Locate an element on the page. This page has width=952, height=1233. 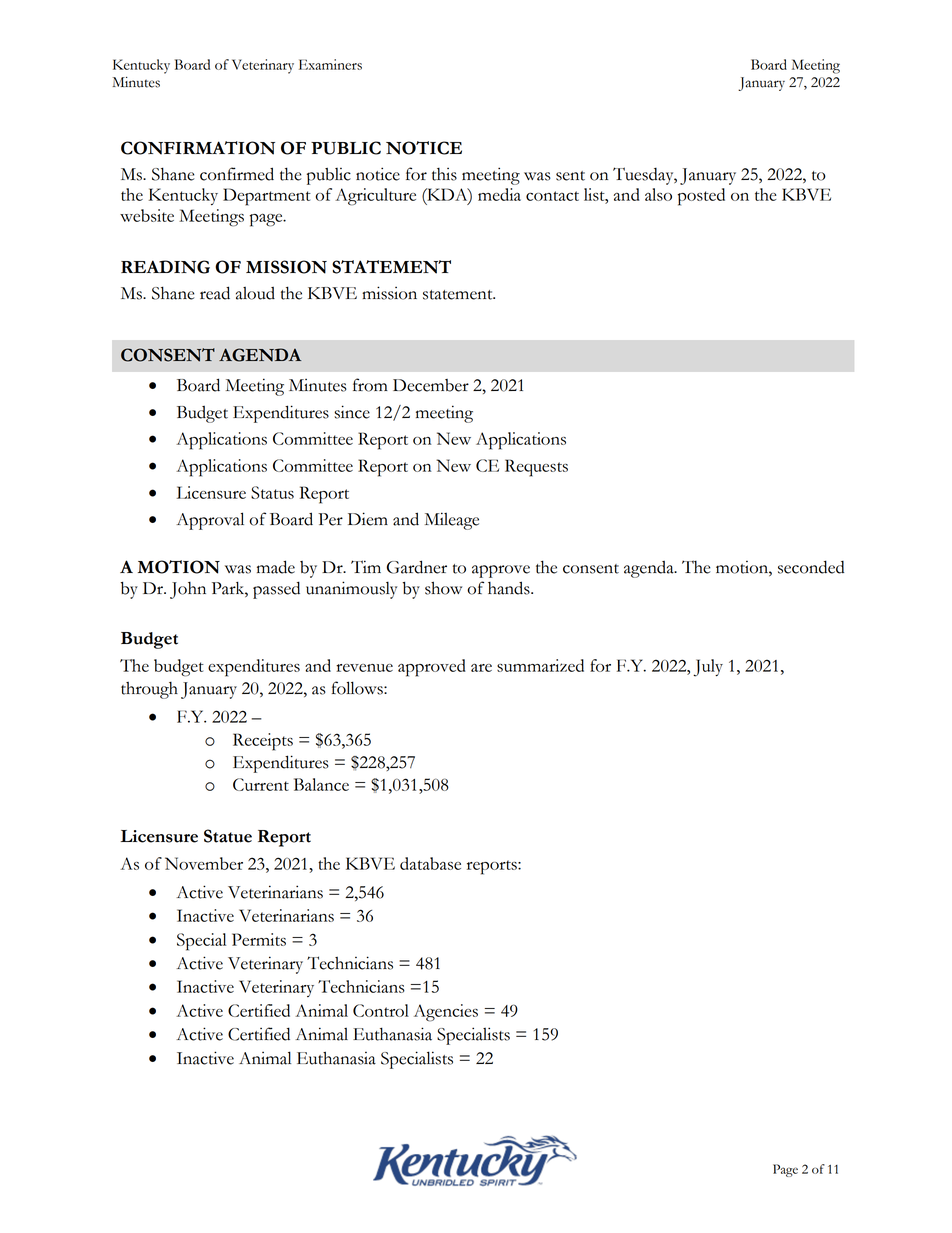
since is located at coordinates (352, 412).
